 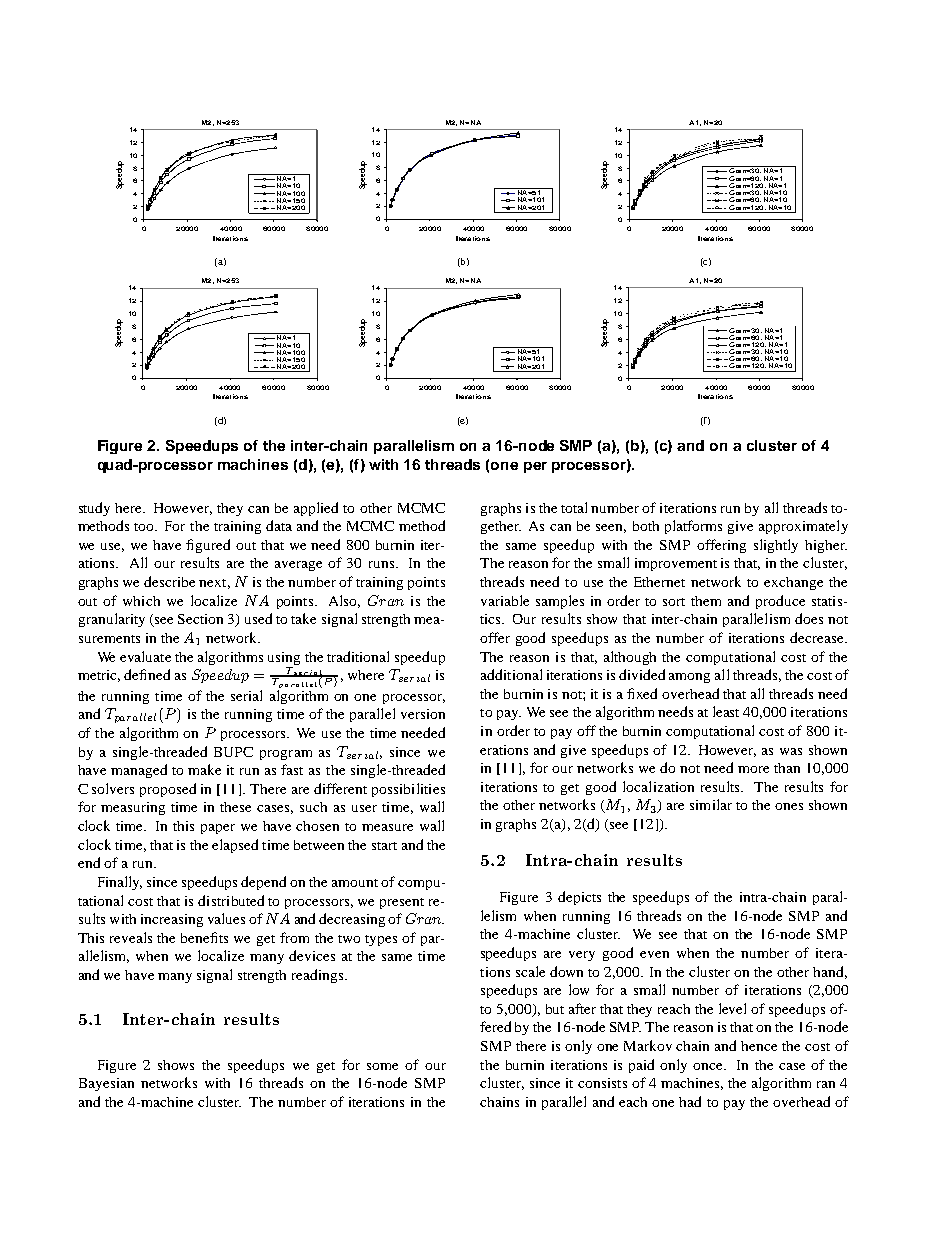 What do you see at coordinates (402, 903) in the page?
I see `present` at bounding box center [402, 903].
